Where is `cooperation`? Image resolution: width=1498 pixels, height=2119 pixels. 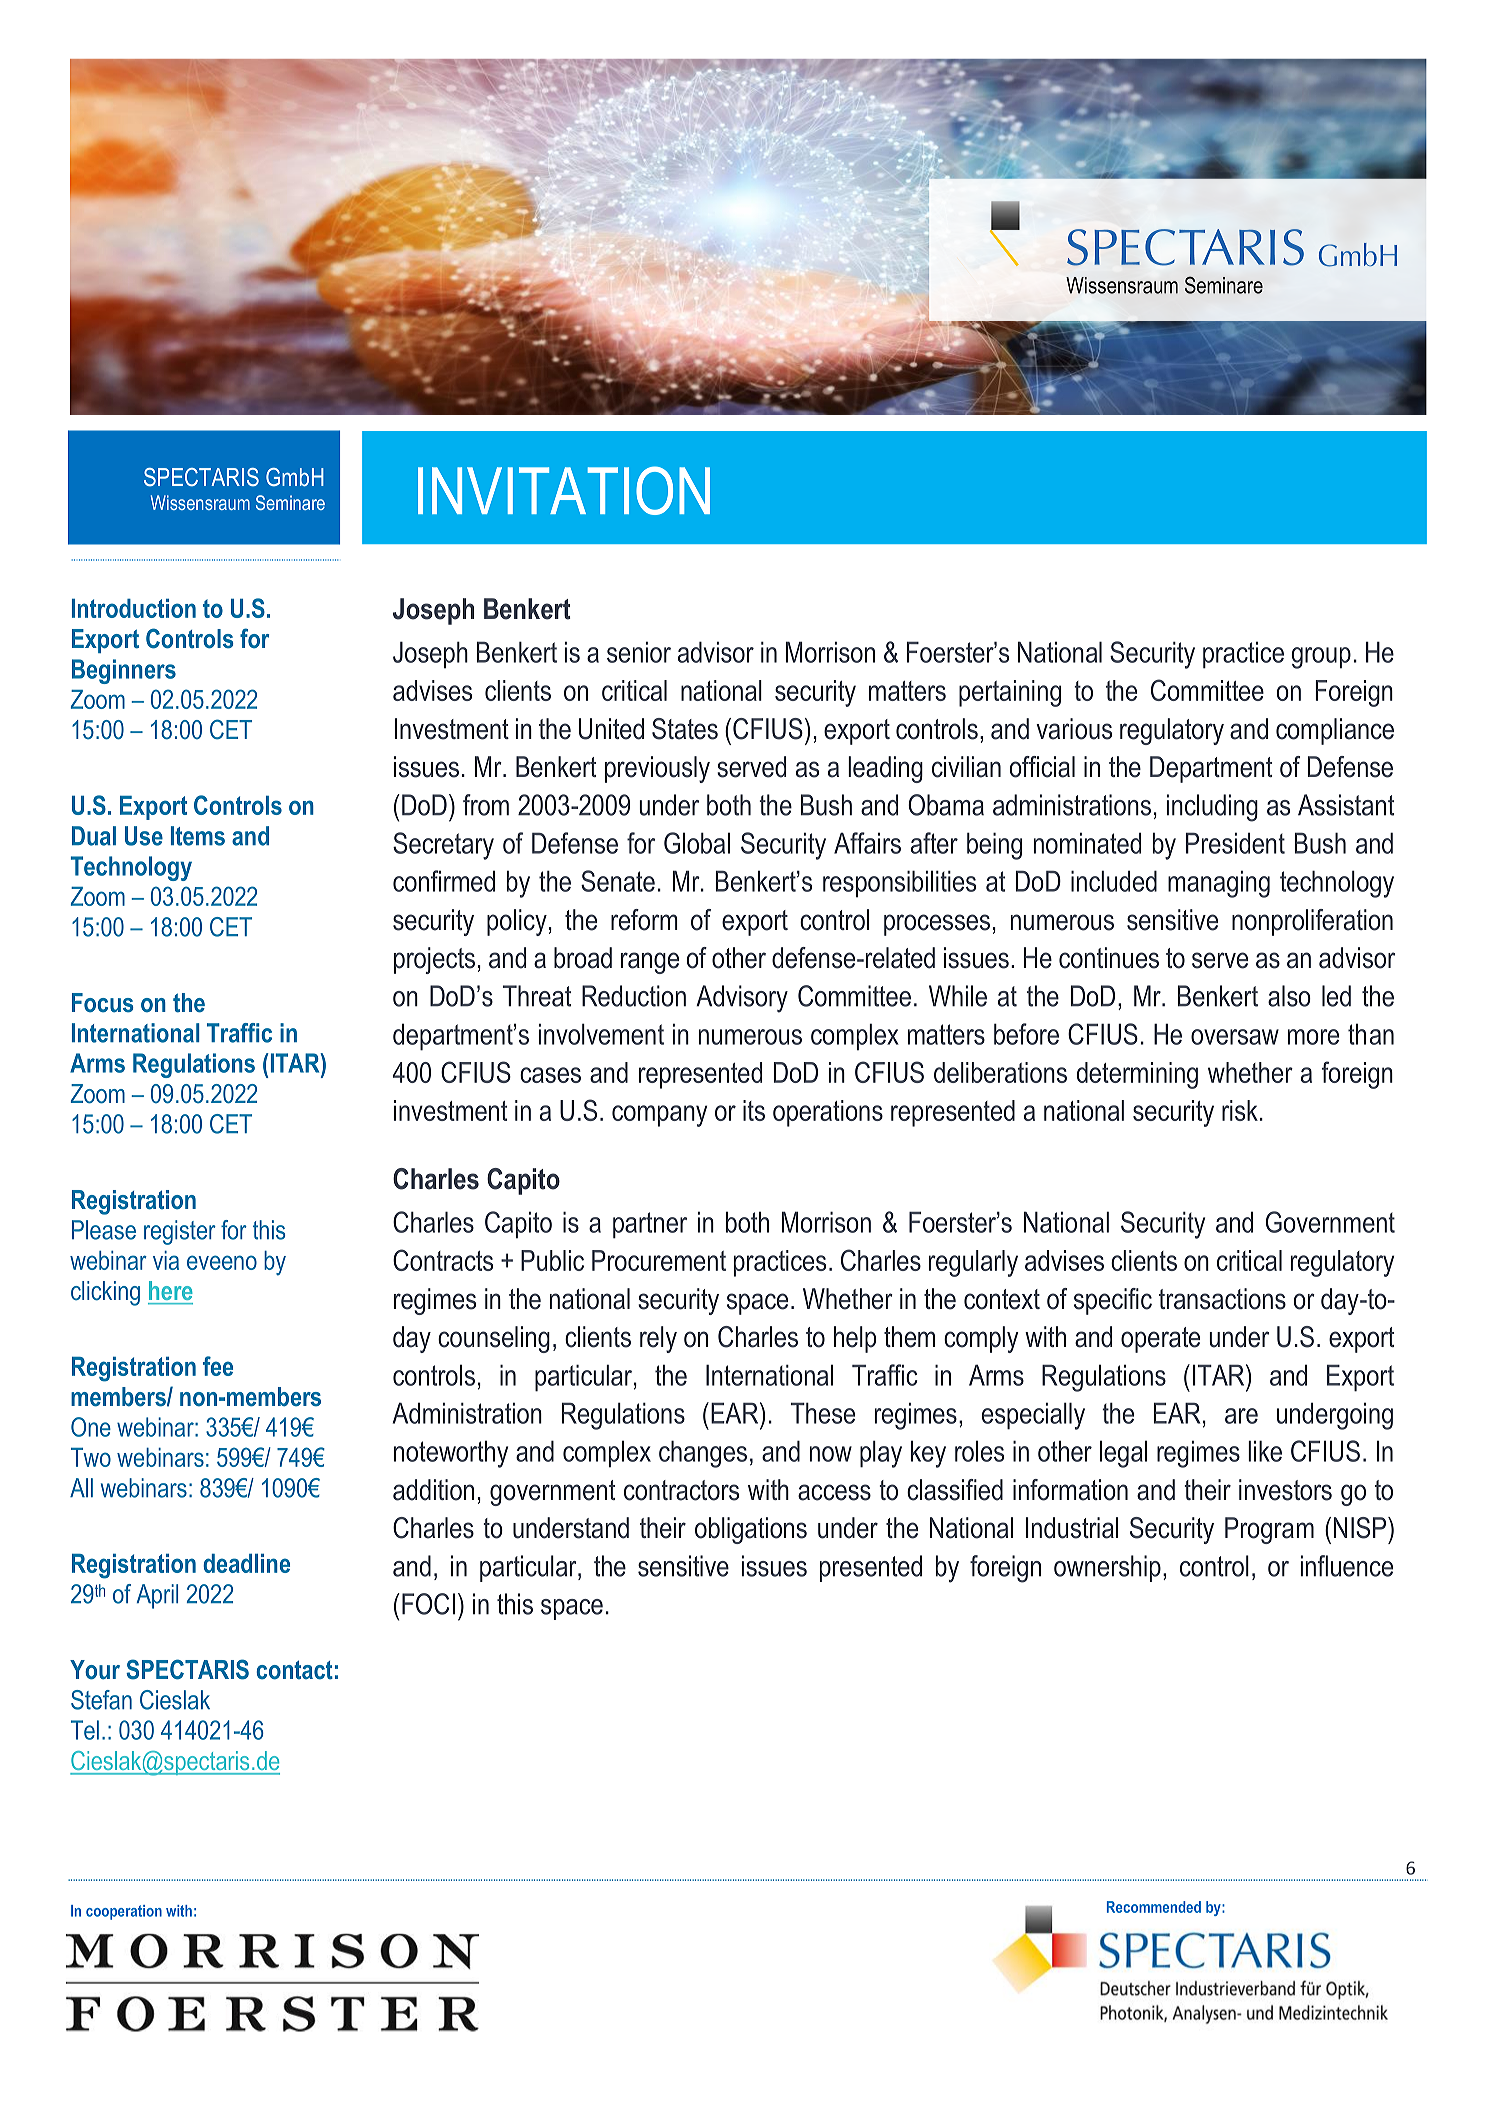
cooperation is located at coordinates (124, 1912).
